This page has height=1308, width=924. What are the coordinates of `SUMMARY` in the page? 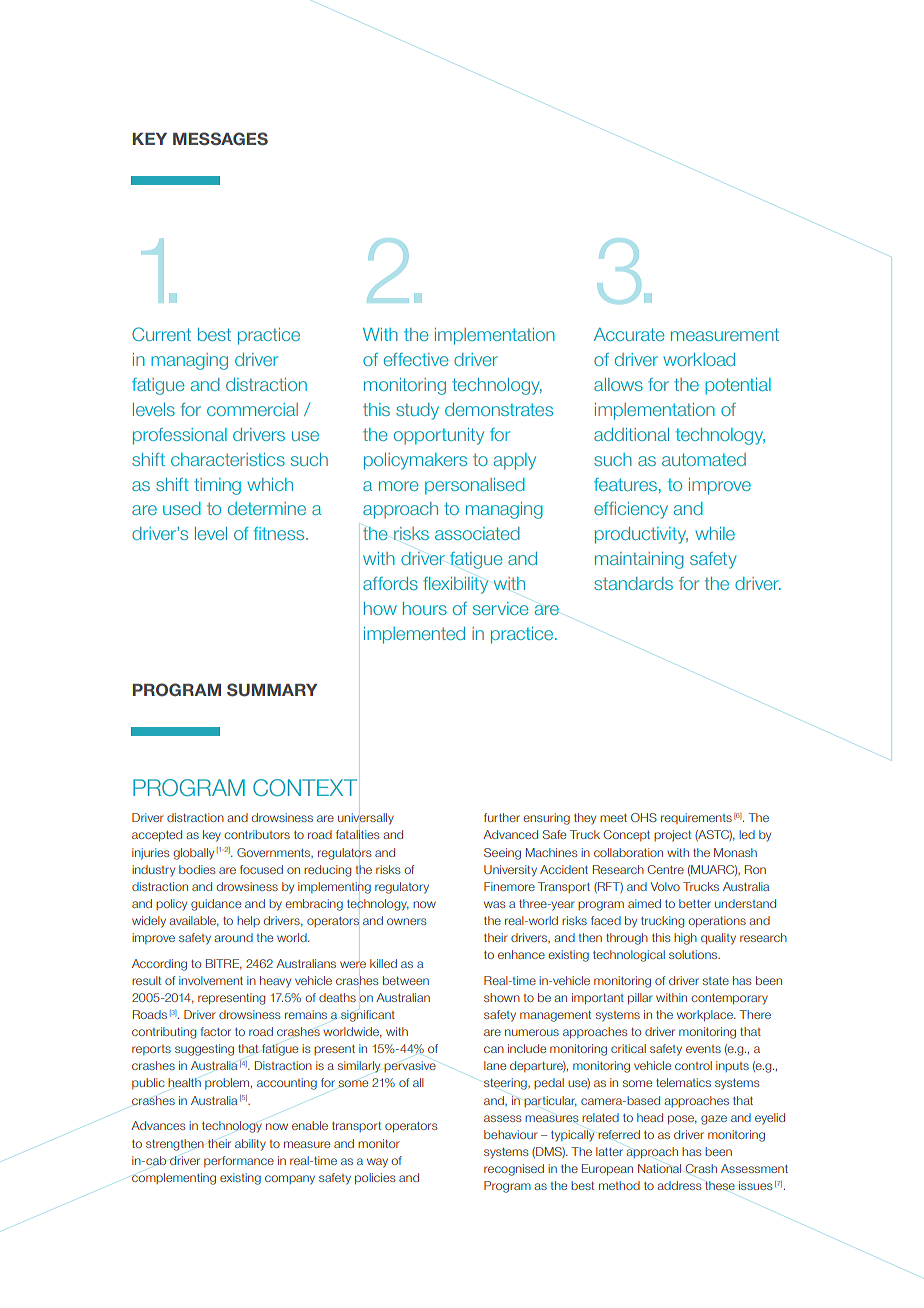 It's located at (272, 690).
